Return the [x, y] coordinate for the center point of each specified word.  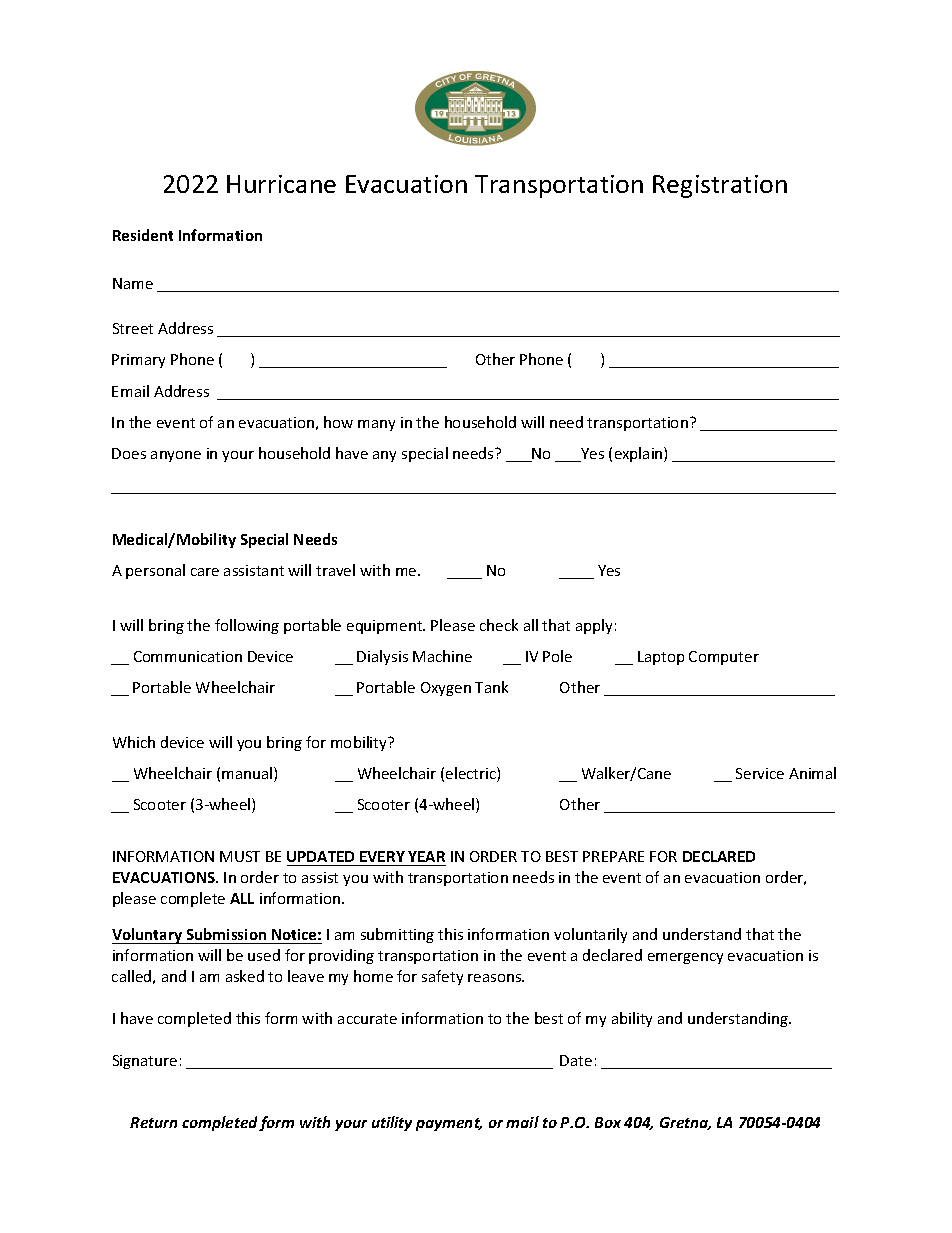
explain [640, 454]
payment [449, 1124]
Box [608, 1122]
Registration [720, 186]
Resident [143, 235]
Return [153, 1122]
